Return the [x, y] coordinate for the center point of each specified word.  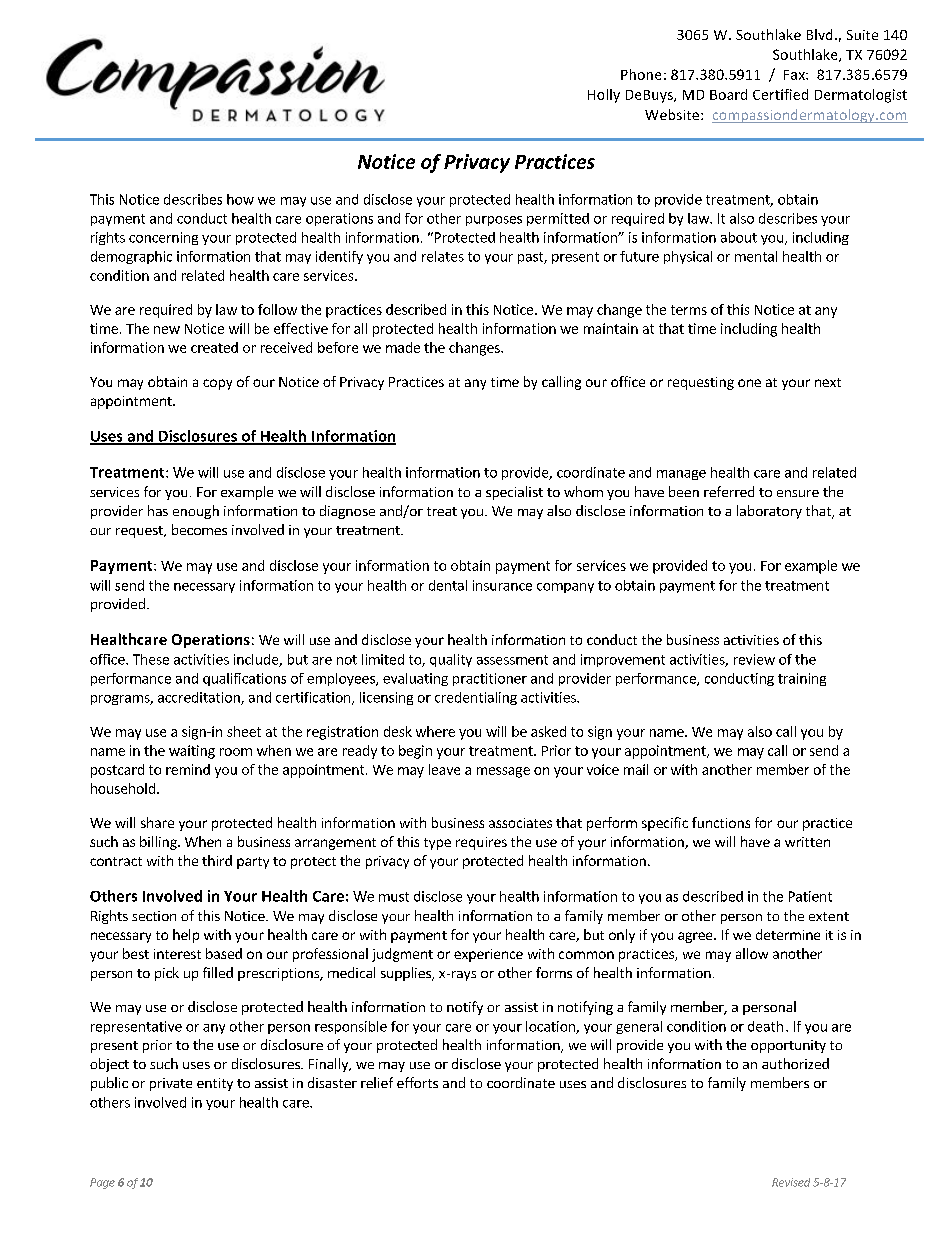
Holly [604, 96]
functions [721, 822]
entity [215, 1084]
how [240, 199]
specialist [514, 493]
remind [188, 769]
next [828, 382]
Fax [795, 75]
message [503, 772]
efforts [417, 1082]
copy [217, 384]
